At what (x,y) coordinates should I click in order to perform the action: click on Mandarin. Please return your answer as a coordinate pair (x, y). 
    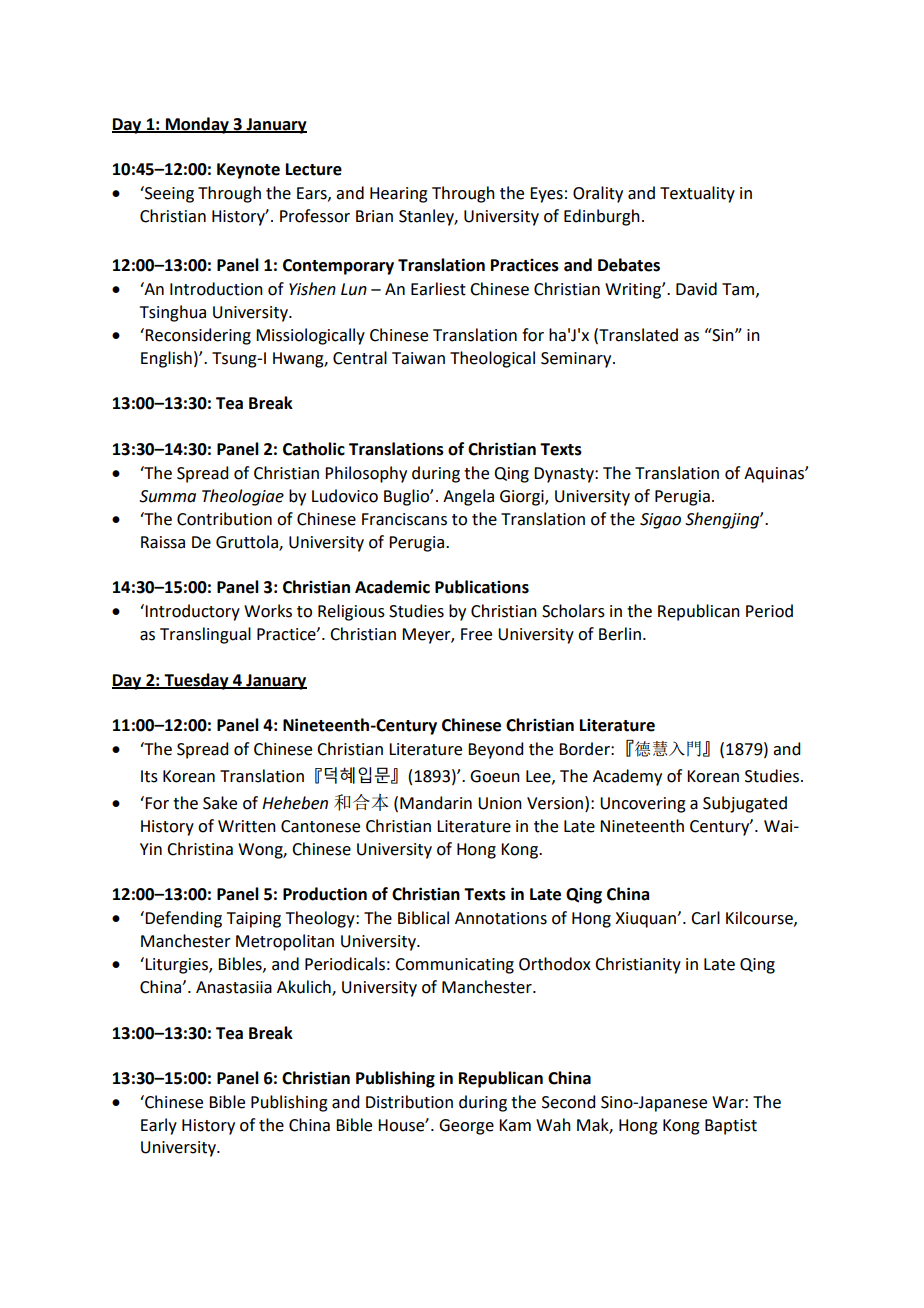
    Looking at the image, I should click on (436, 803).
